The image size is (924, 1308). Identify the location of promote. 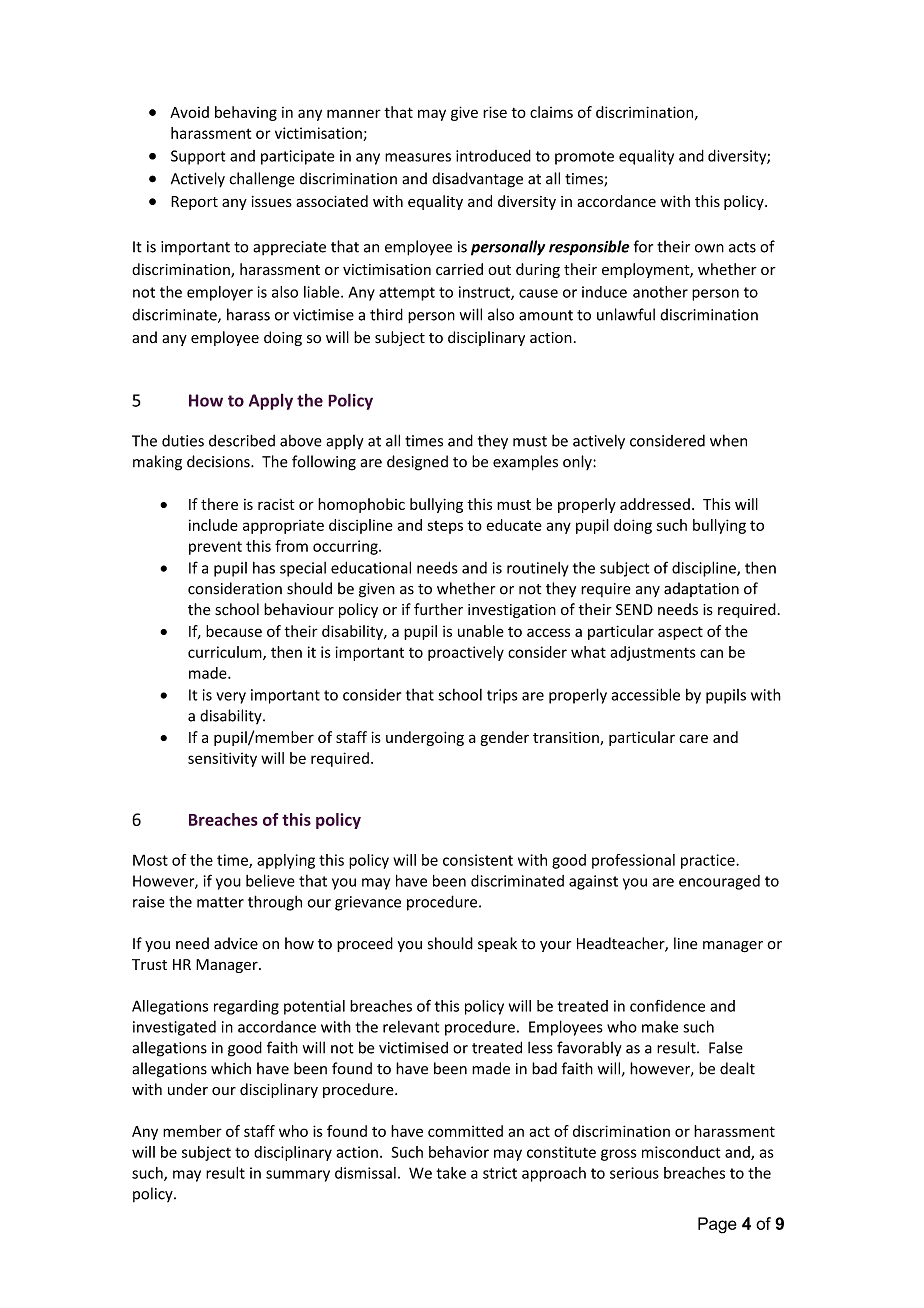
(584, 158).
